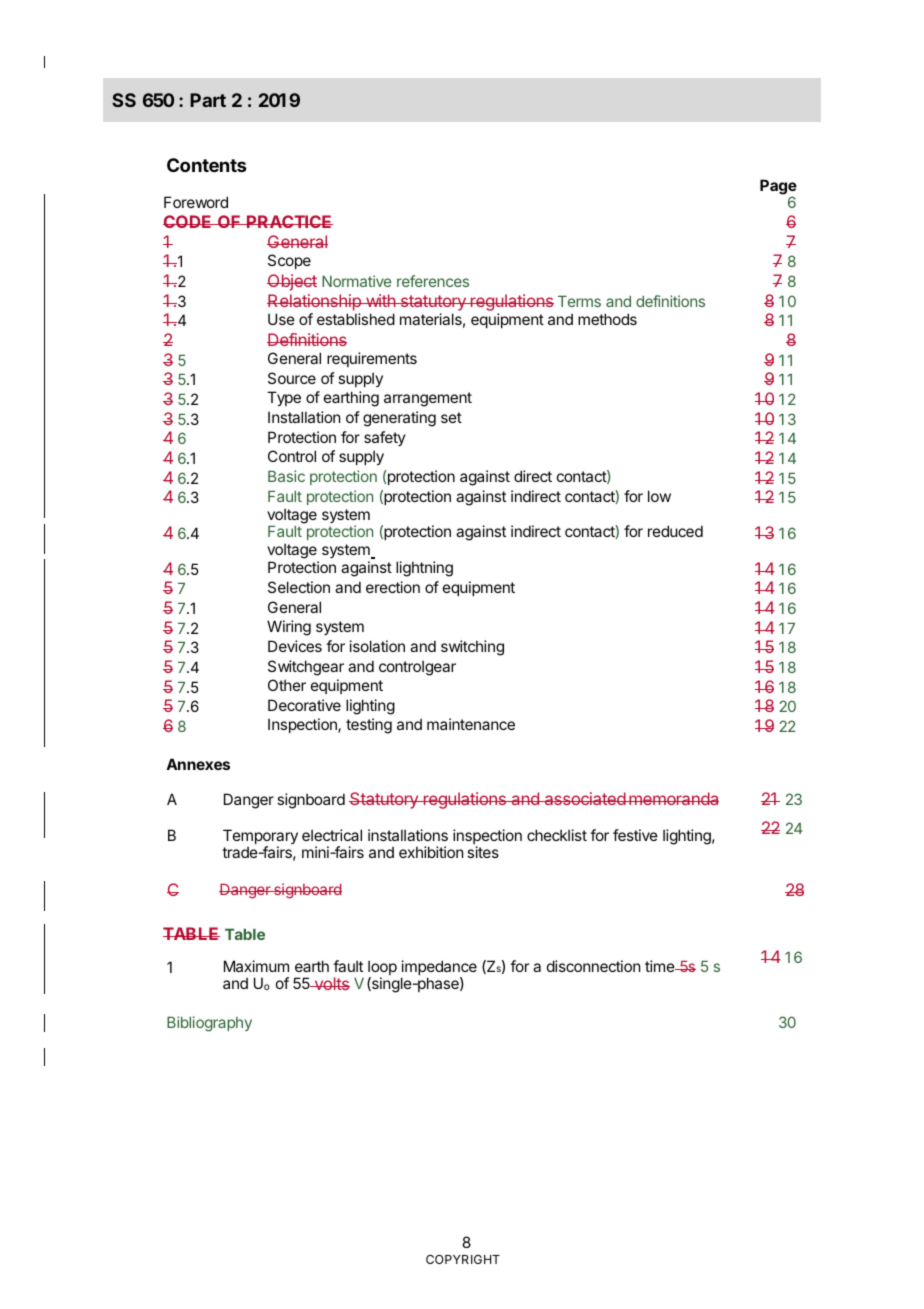 This page has width=924, height=1309. Describe the element at coordinates (471, 724) in the page. I see `maintenance` at that location.
